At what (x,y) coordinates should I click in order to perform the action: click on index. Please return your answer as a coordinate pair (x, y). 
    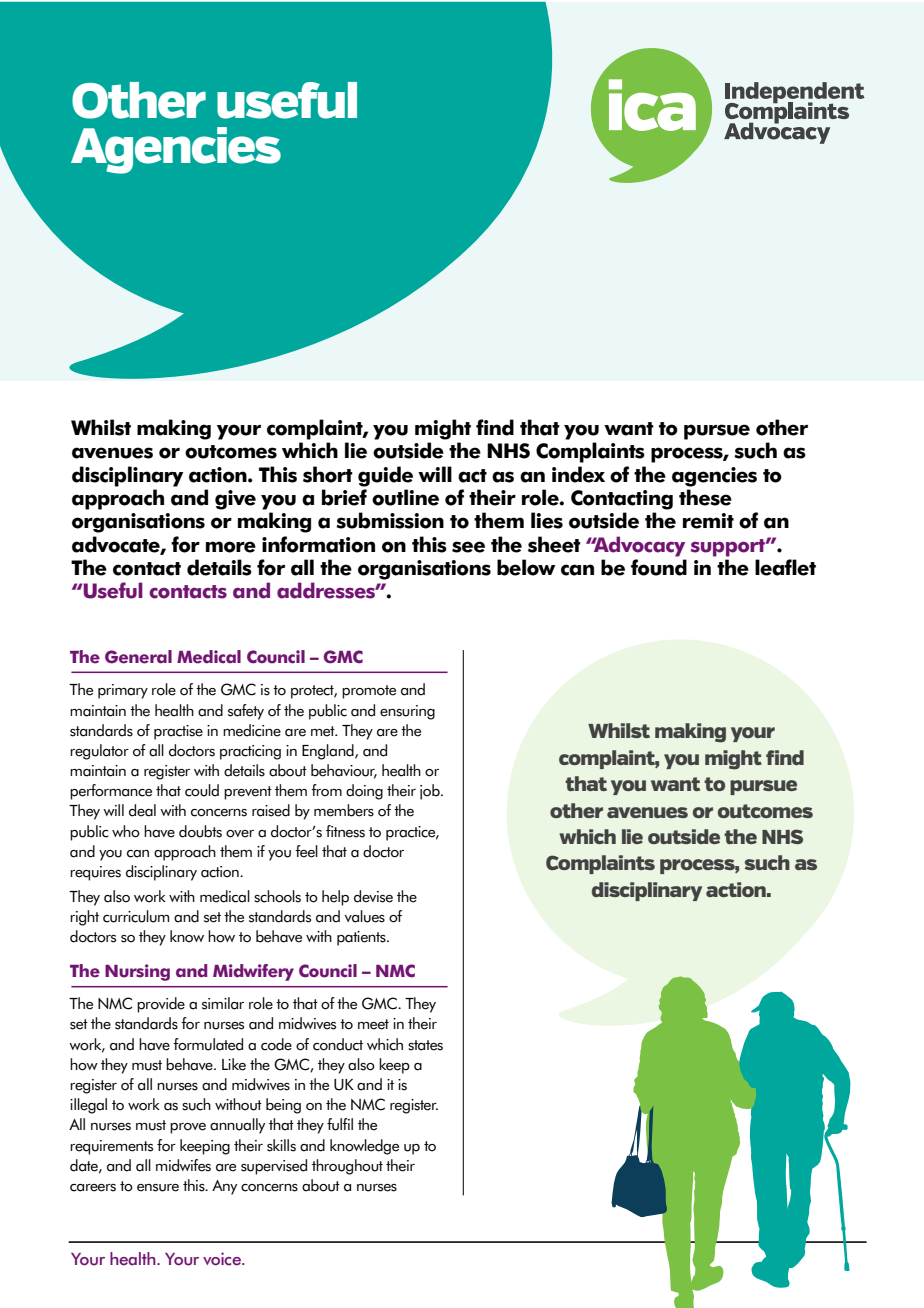
    Looking at the image, I should click on (578, 474).
